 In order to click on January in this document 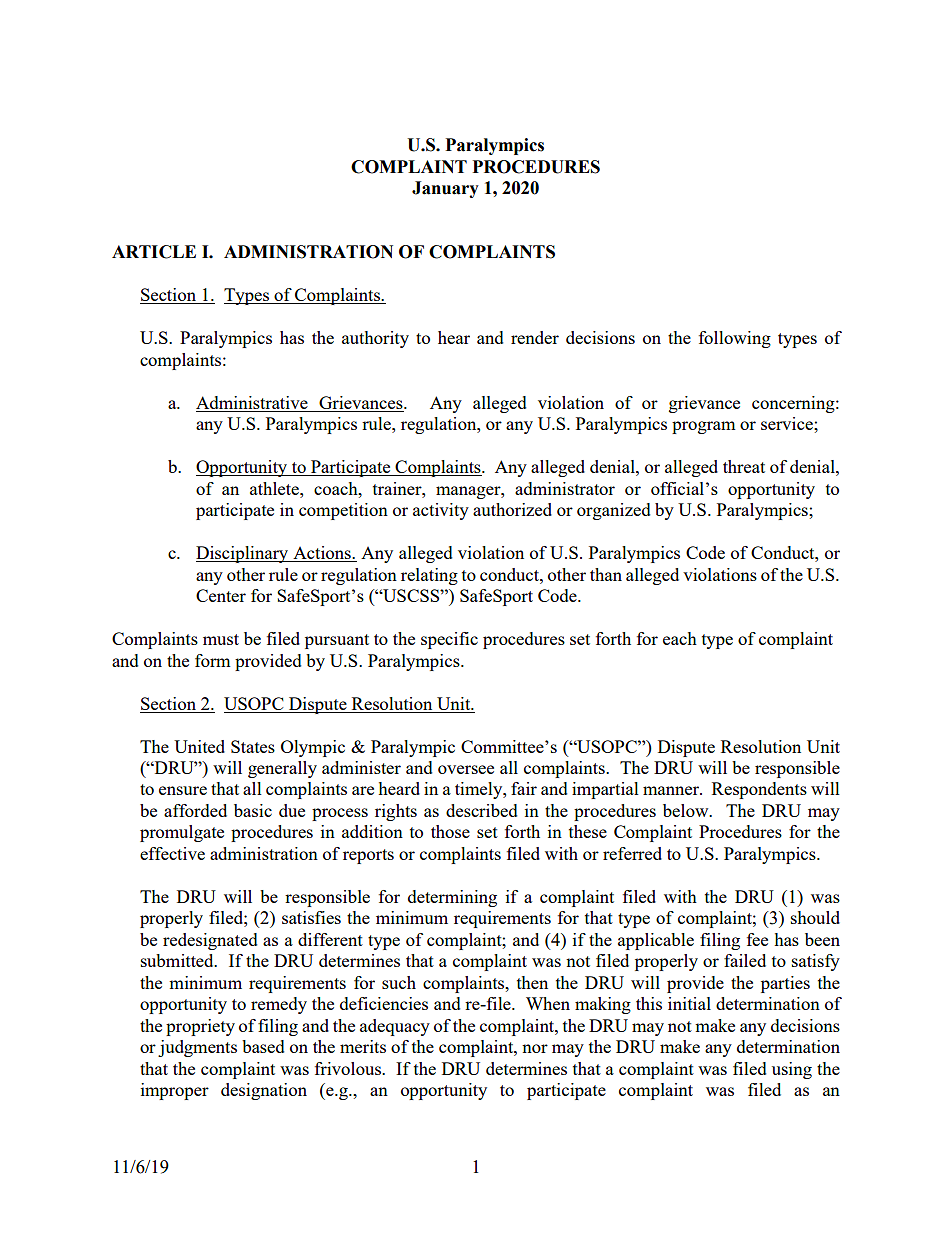, I will do `click(445, 189)`.
